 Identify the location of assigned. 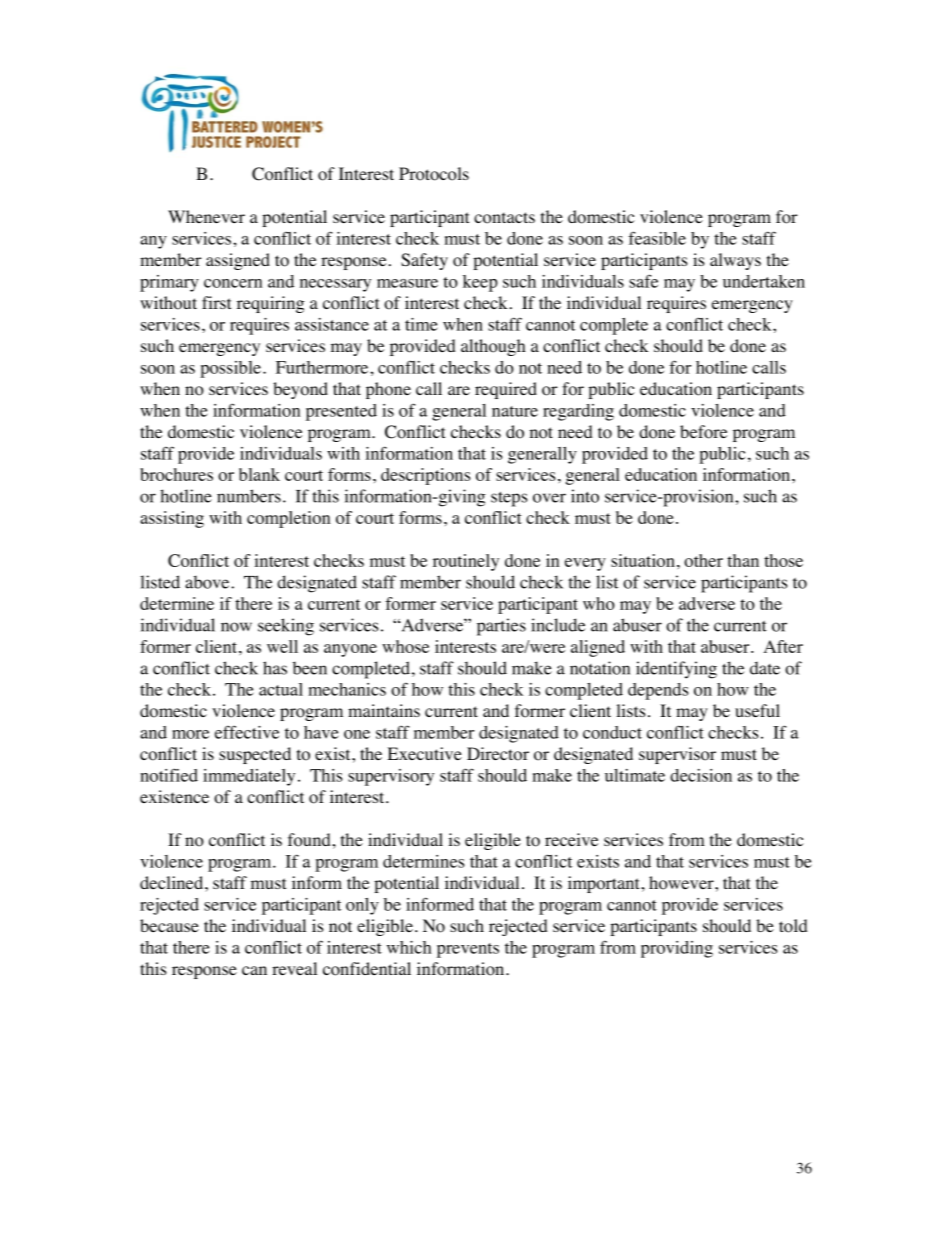
(238, 261).
